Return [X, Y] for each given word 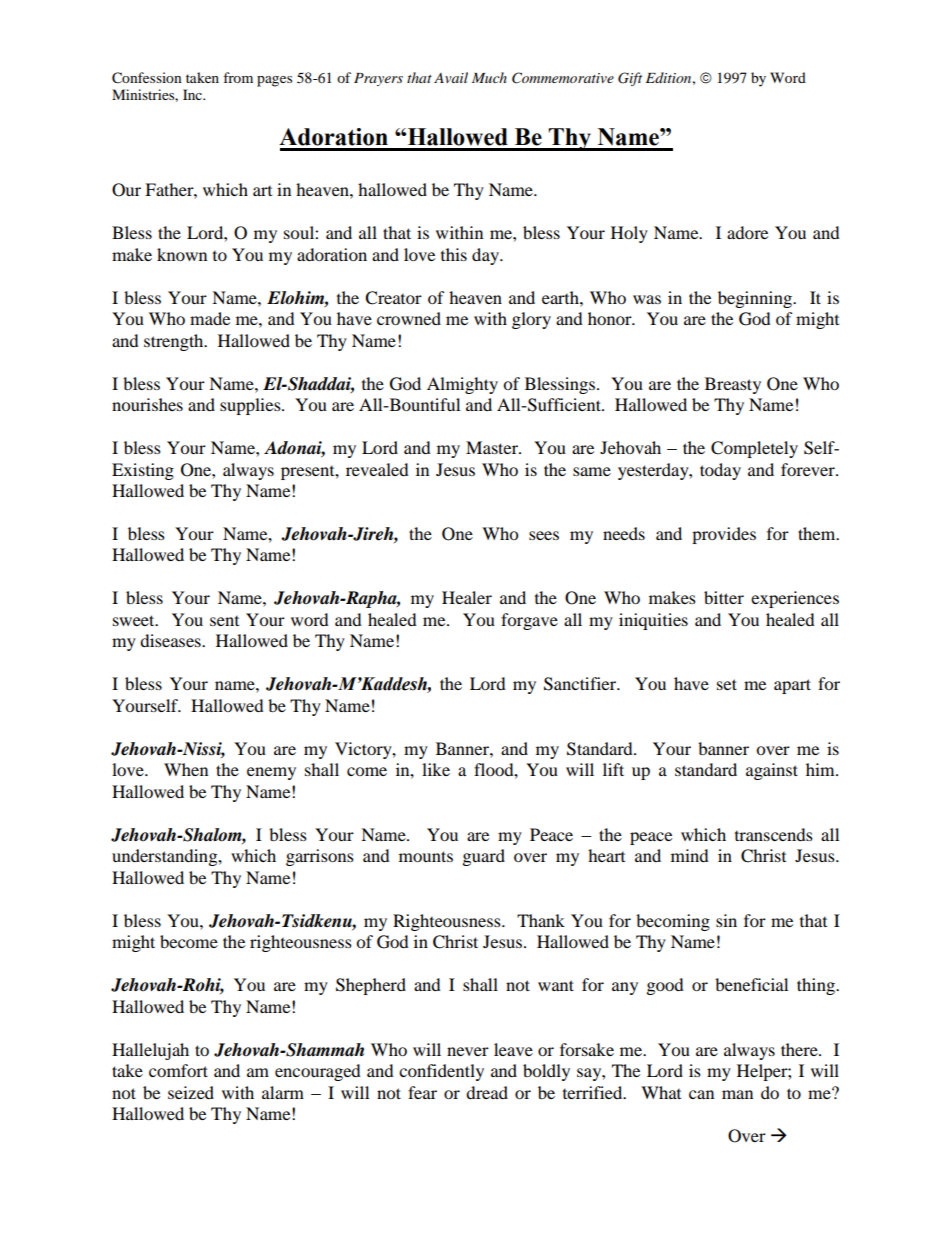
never [468, 1051]
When [186, 769]
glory [531, 320]
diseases [171, 640]
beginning [756, 299]
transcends [774, 834]
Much [489, 77]
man [737, 1094]
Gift [630, 79]
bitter [724, 597]
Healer [467, 597]
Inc [193, 94]
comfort [178, 1070]
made [210, 318]
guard [484, 857]
